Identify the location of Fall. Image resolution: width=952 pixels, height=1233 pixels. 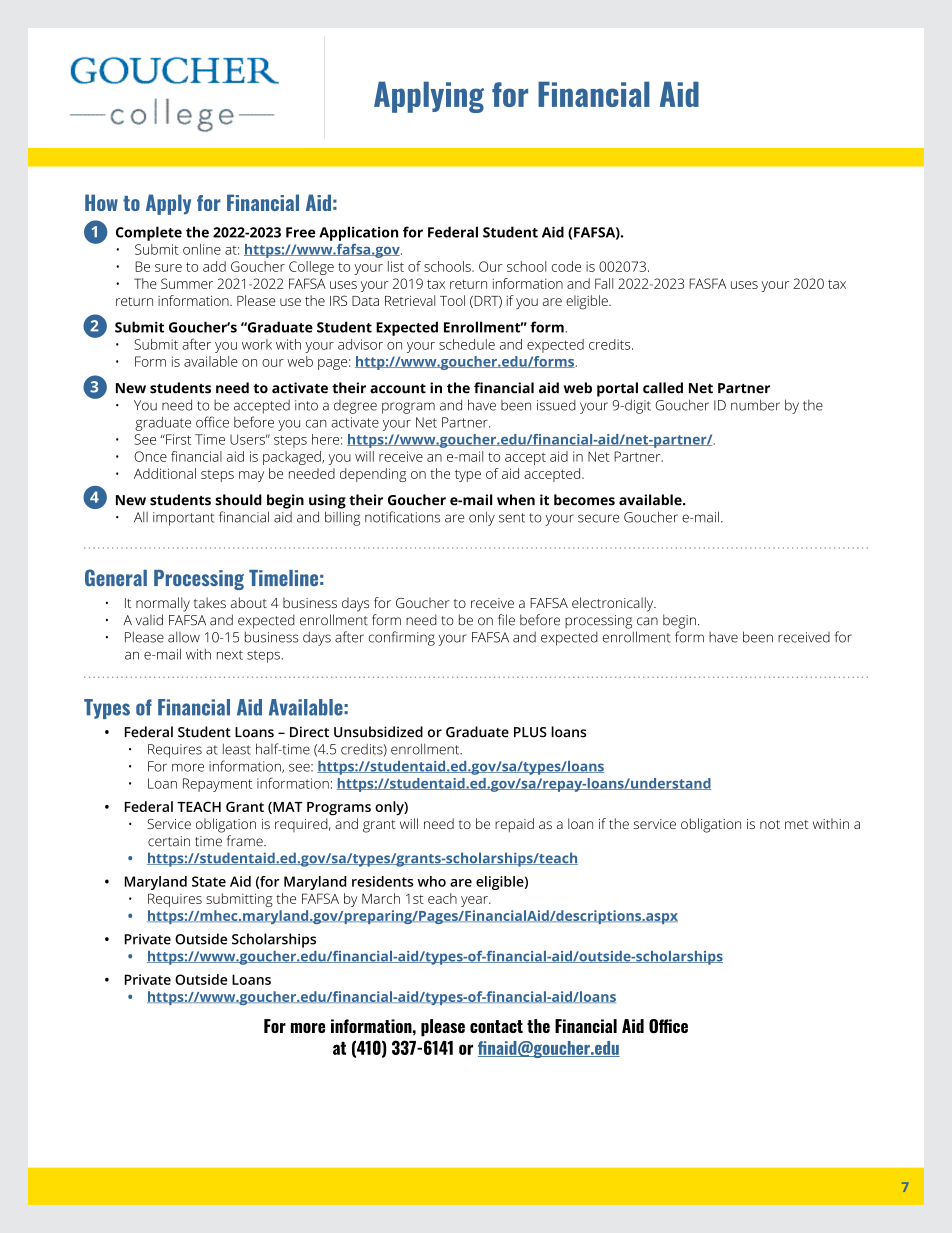
(604, 283).
